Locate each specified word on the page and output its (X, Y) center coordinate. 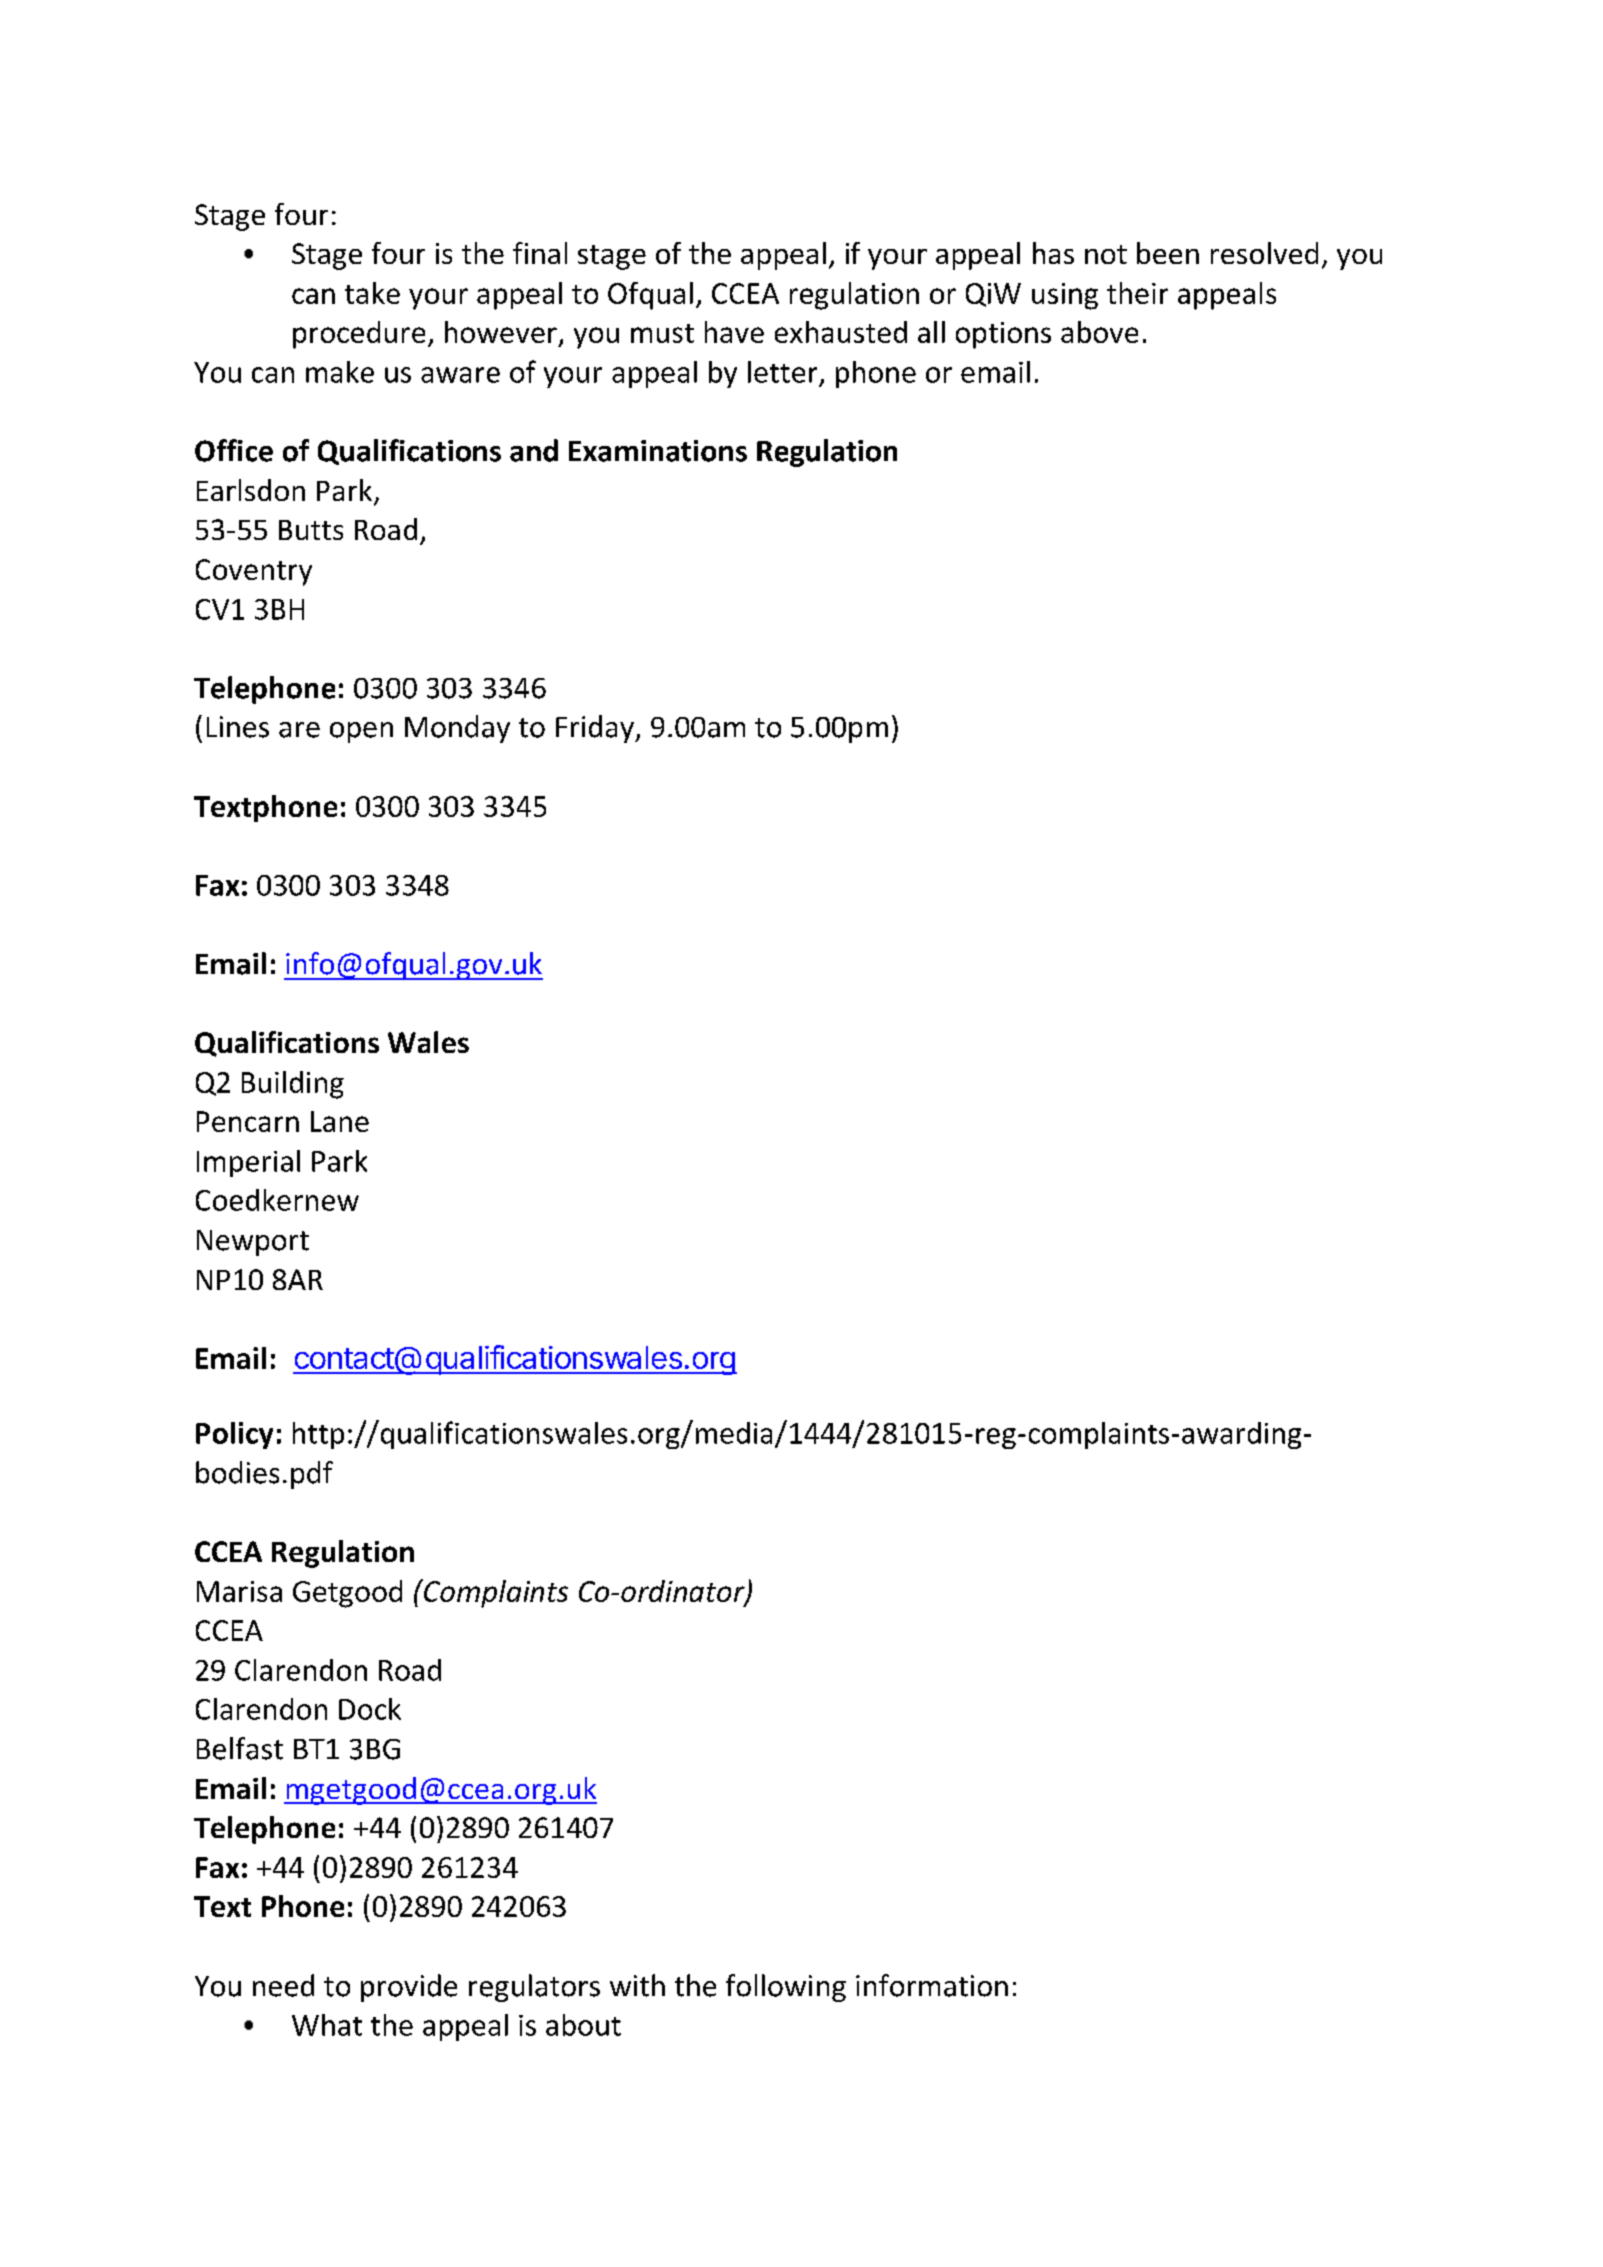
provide (409, 1988)
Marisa (239, 1591)
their (1137, 293)
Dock (370, 1709)
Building (293, 1085)
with (637, 1985)
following (786, 1988)
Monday (457, 729)
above (1099, 332)
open (361, 732)
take (372, 293)
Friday (596, 729)
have (734, 332)
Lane (340, 1121)
